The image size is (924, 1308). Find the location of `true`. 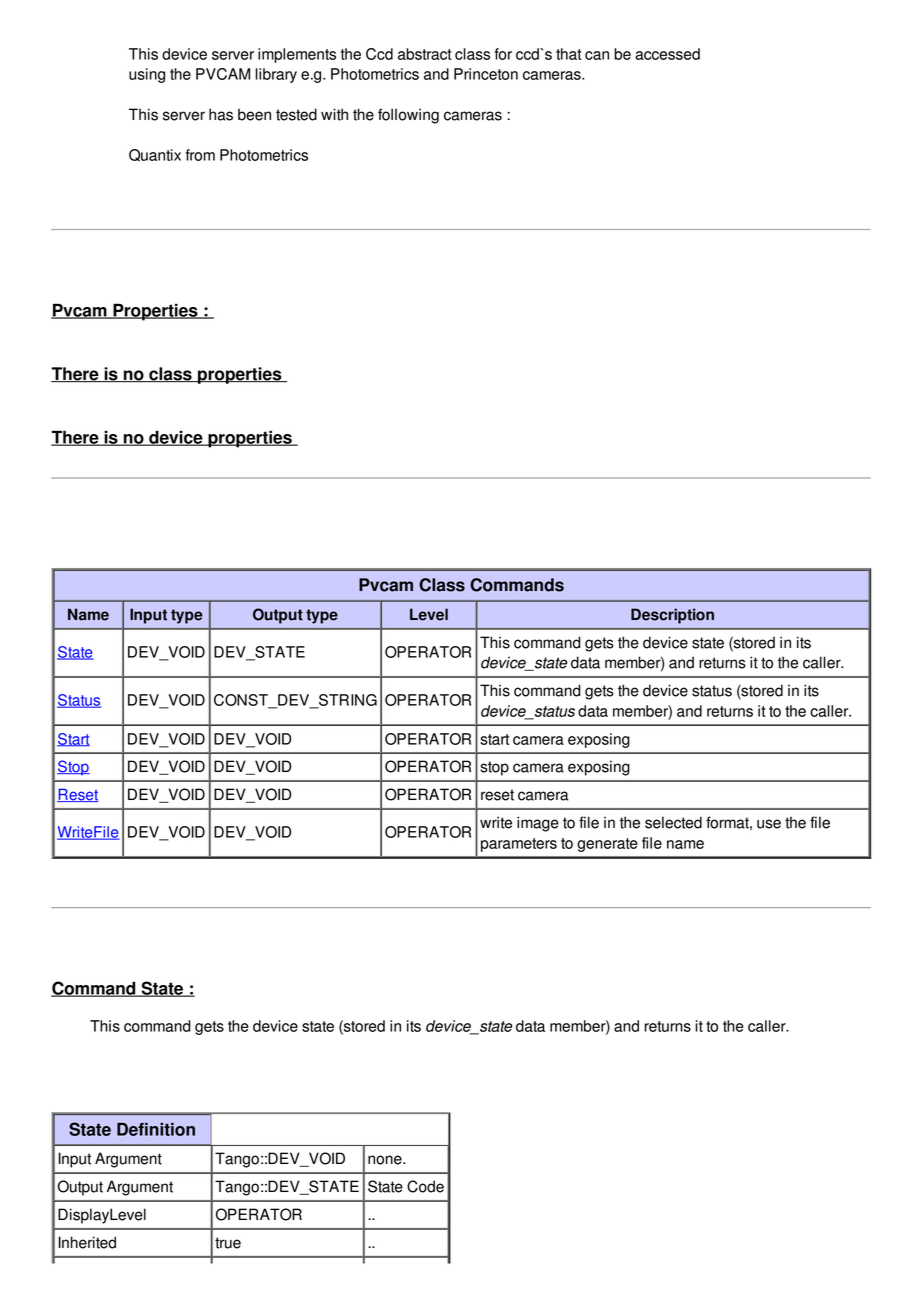

true is located at coordinates (228, 1243).
